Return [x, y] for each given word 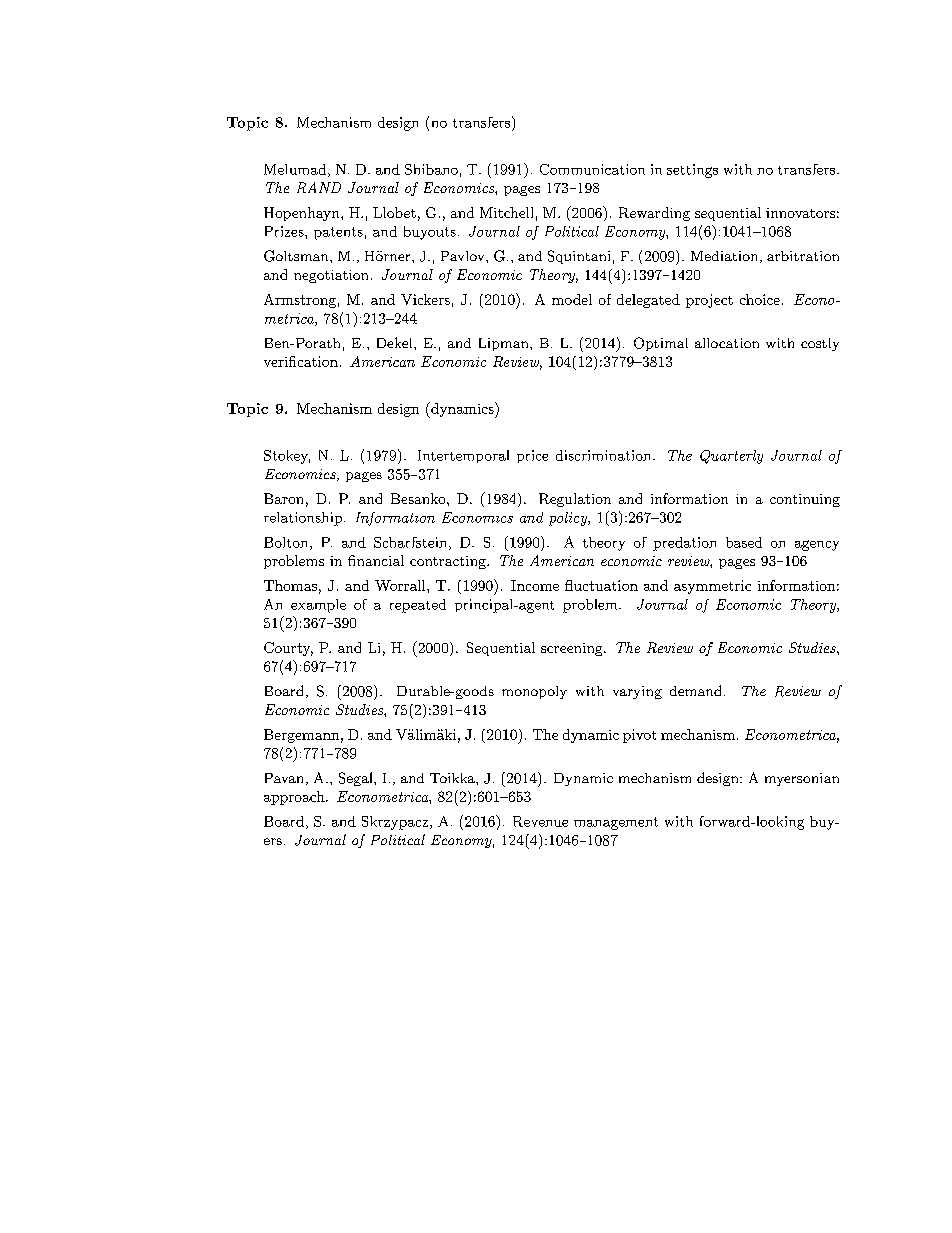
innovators [800, 213]
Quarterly [731, 457]
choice [760, 299]
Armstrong [300, 301]
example [318, 606]
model [572, 299]
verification [301, 361]
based [744, 542]
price [532, 456]
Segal [357, 779]
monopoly [534, 692]
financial [376, 560]
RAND [319, 187]
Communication [592, 169]
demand [695, 690]
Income [535, 585]
